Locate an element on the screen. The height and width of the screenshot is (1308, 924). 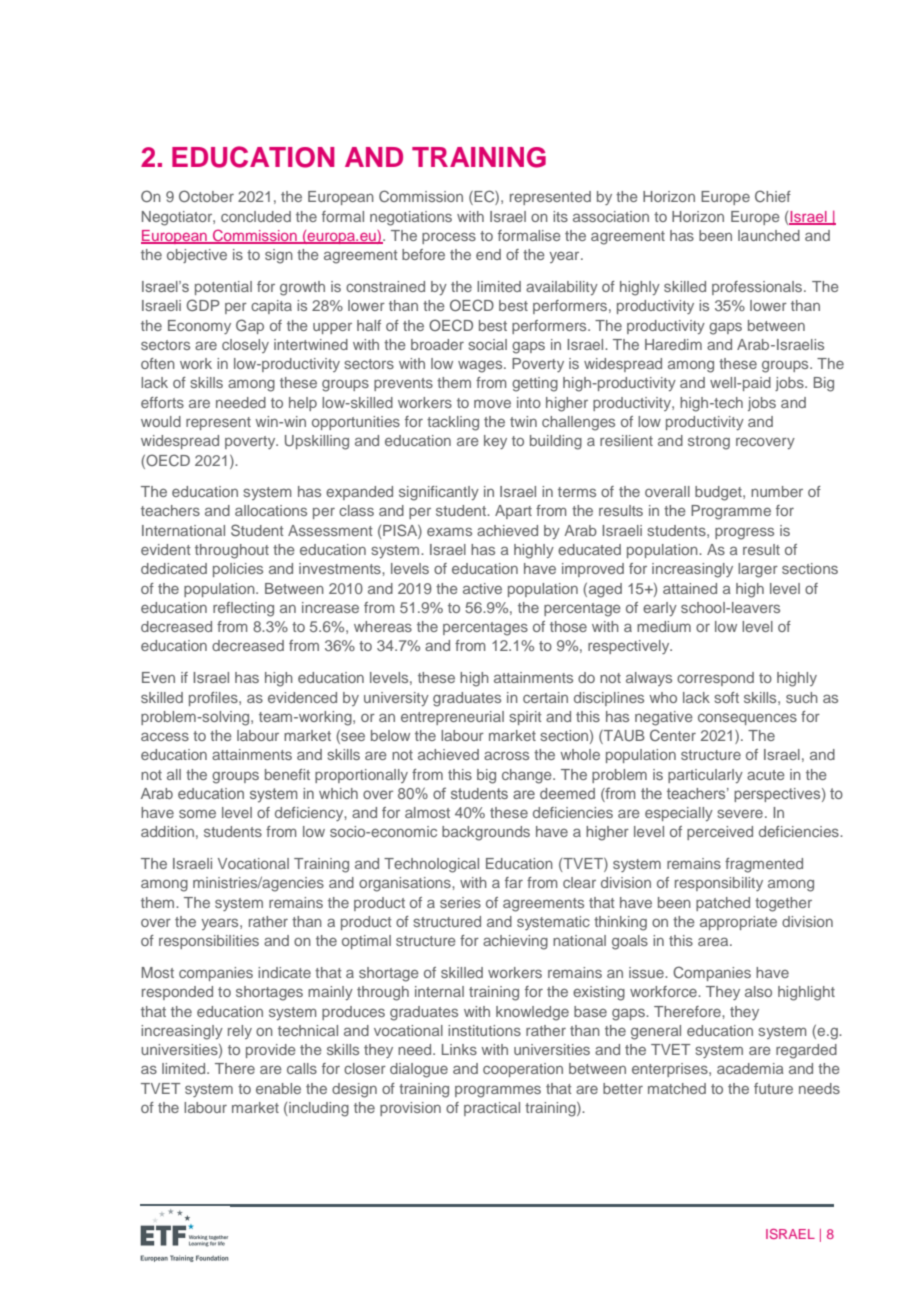
concluded is located at coordinates (256, 216).
